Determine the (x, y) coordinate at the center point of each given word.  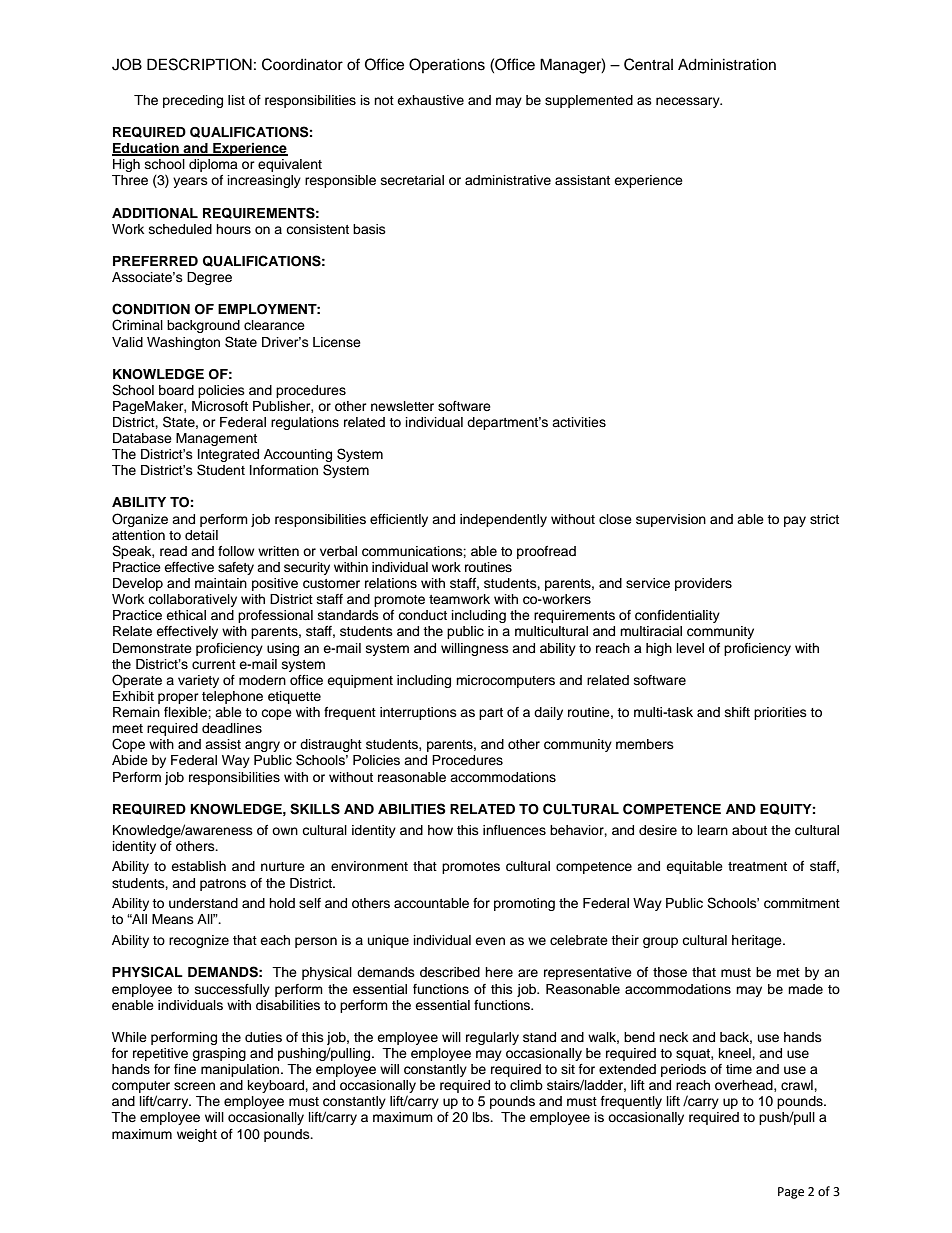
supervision (671, 520)
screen (194, 1086)
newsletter (402, 406)
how (440, 830)
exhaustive (430, 100)
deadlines (232, 728)
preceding (193, 101)
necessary (689, 102)
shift (737, 712)
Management (216, 439)
